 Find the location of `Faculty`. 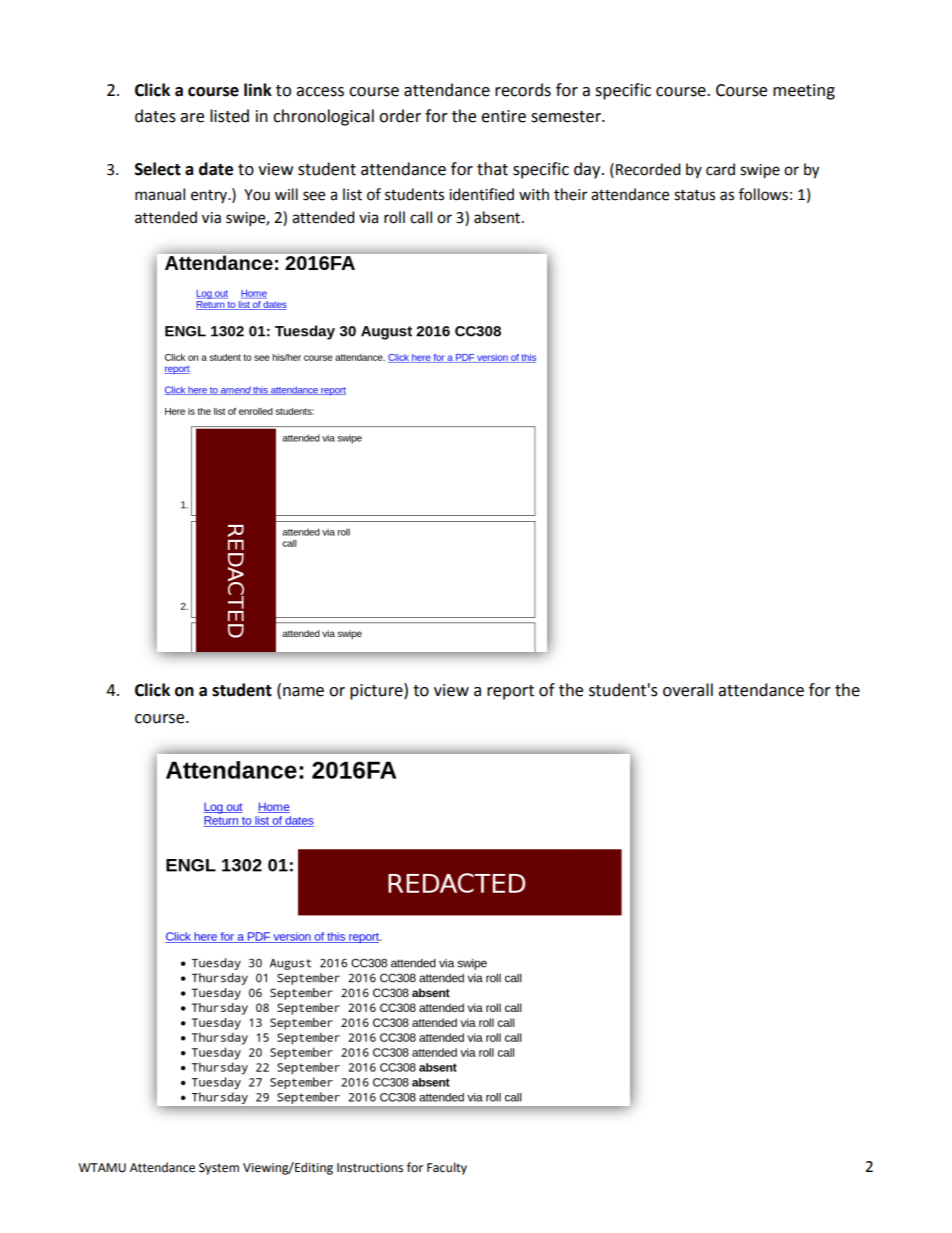

Faculty is located at coordinates (447, 1168).
